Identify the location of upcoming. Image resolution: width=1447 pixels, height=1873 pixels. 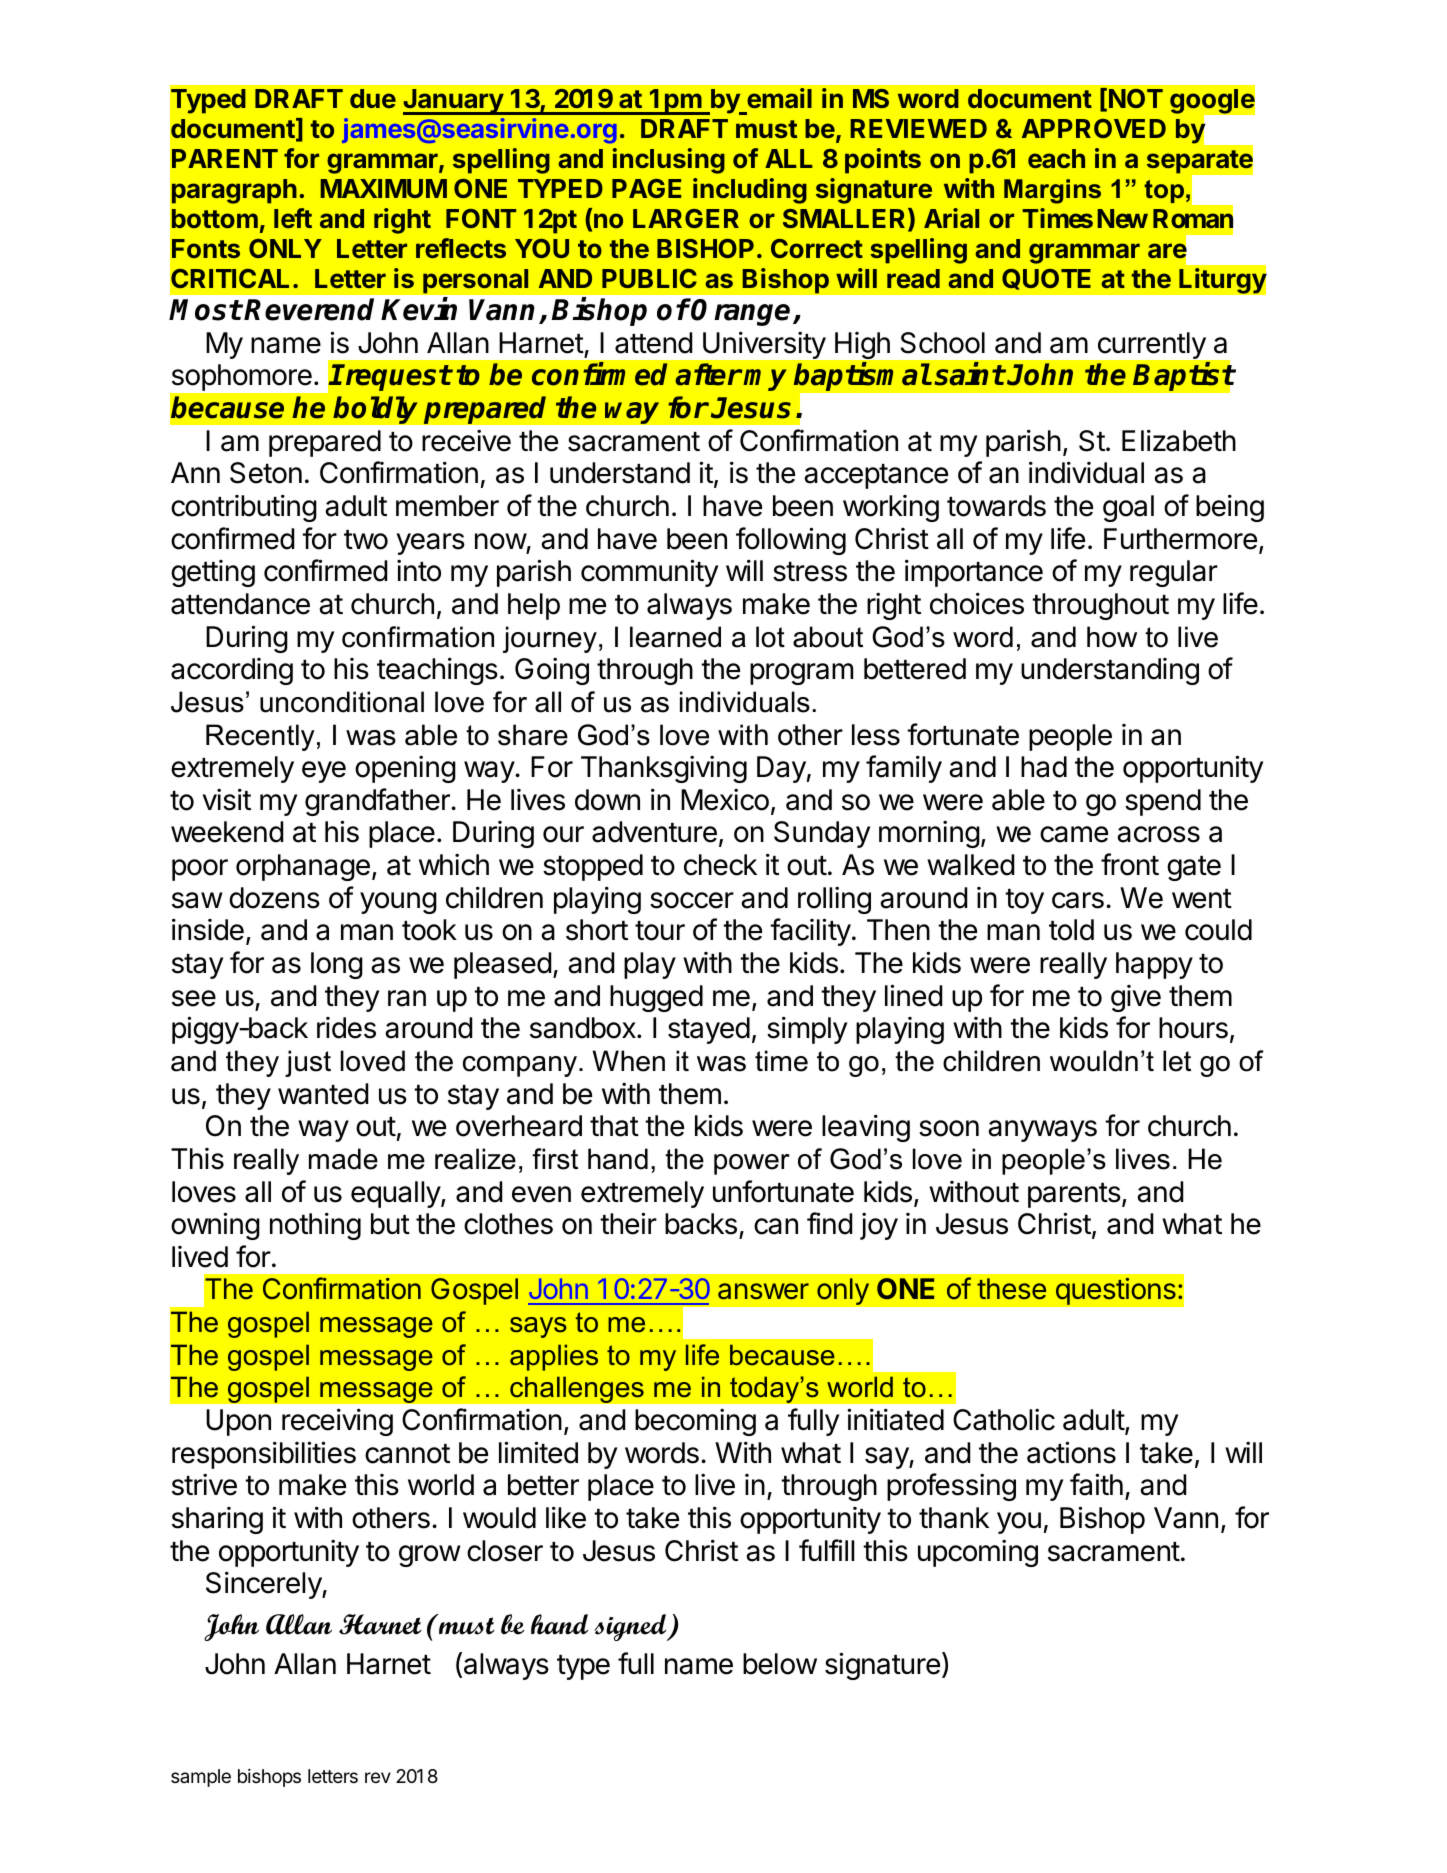
(978, 1553).
